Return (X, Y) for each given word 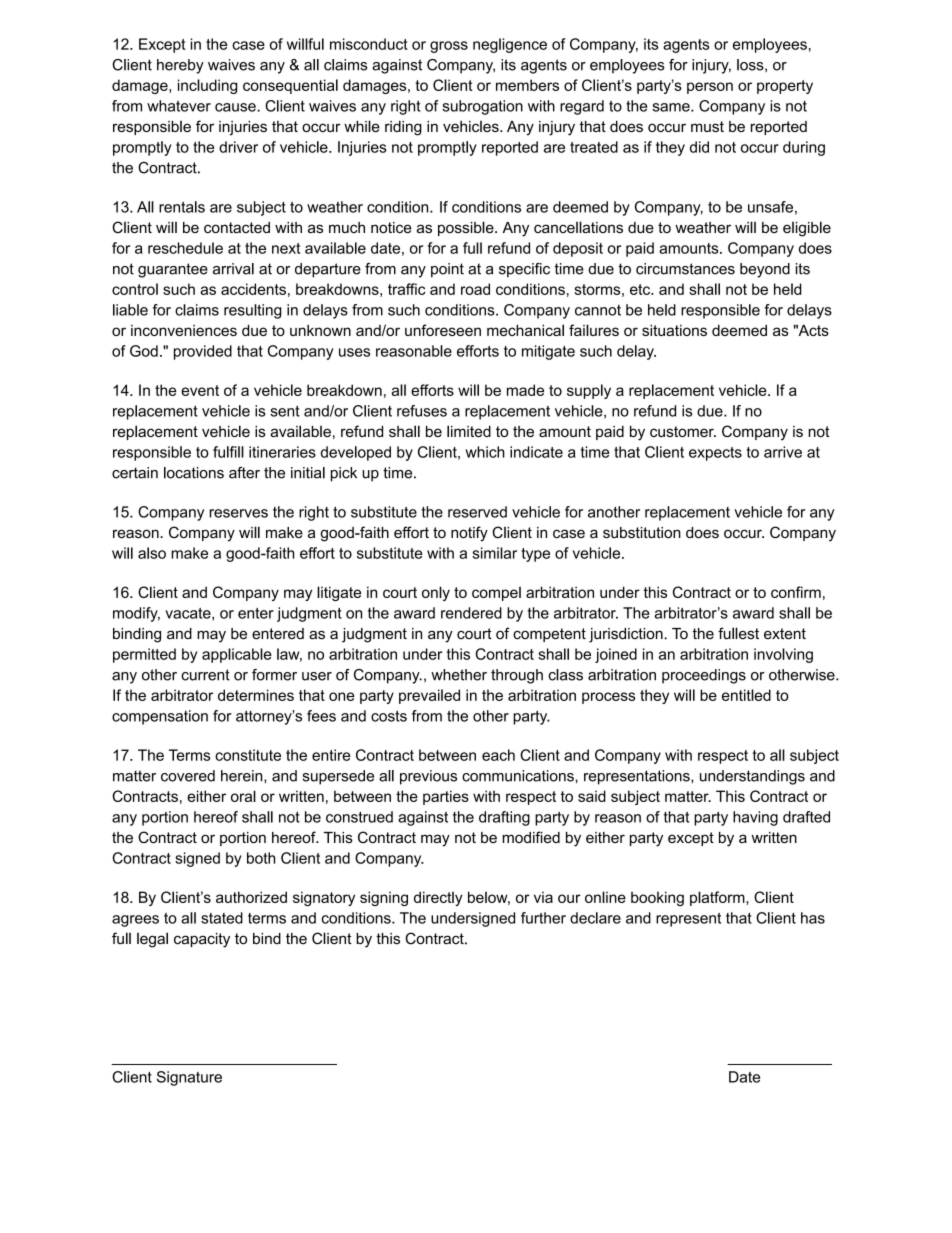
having (755, 818)
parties (446, 797)
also (152, 553)
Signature (189, 1078)
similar (494, 553)
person (710, 88)
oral (243, 796)
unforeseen (443, 330)
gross (449, 47)
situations (674, 330)
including (207, 86)
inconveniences (184, 330)
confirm (796, 592)
